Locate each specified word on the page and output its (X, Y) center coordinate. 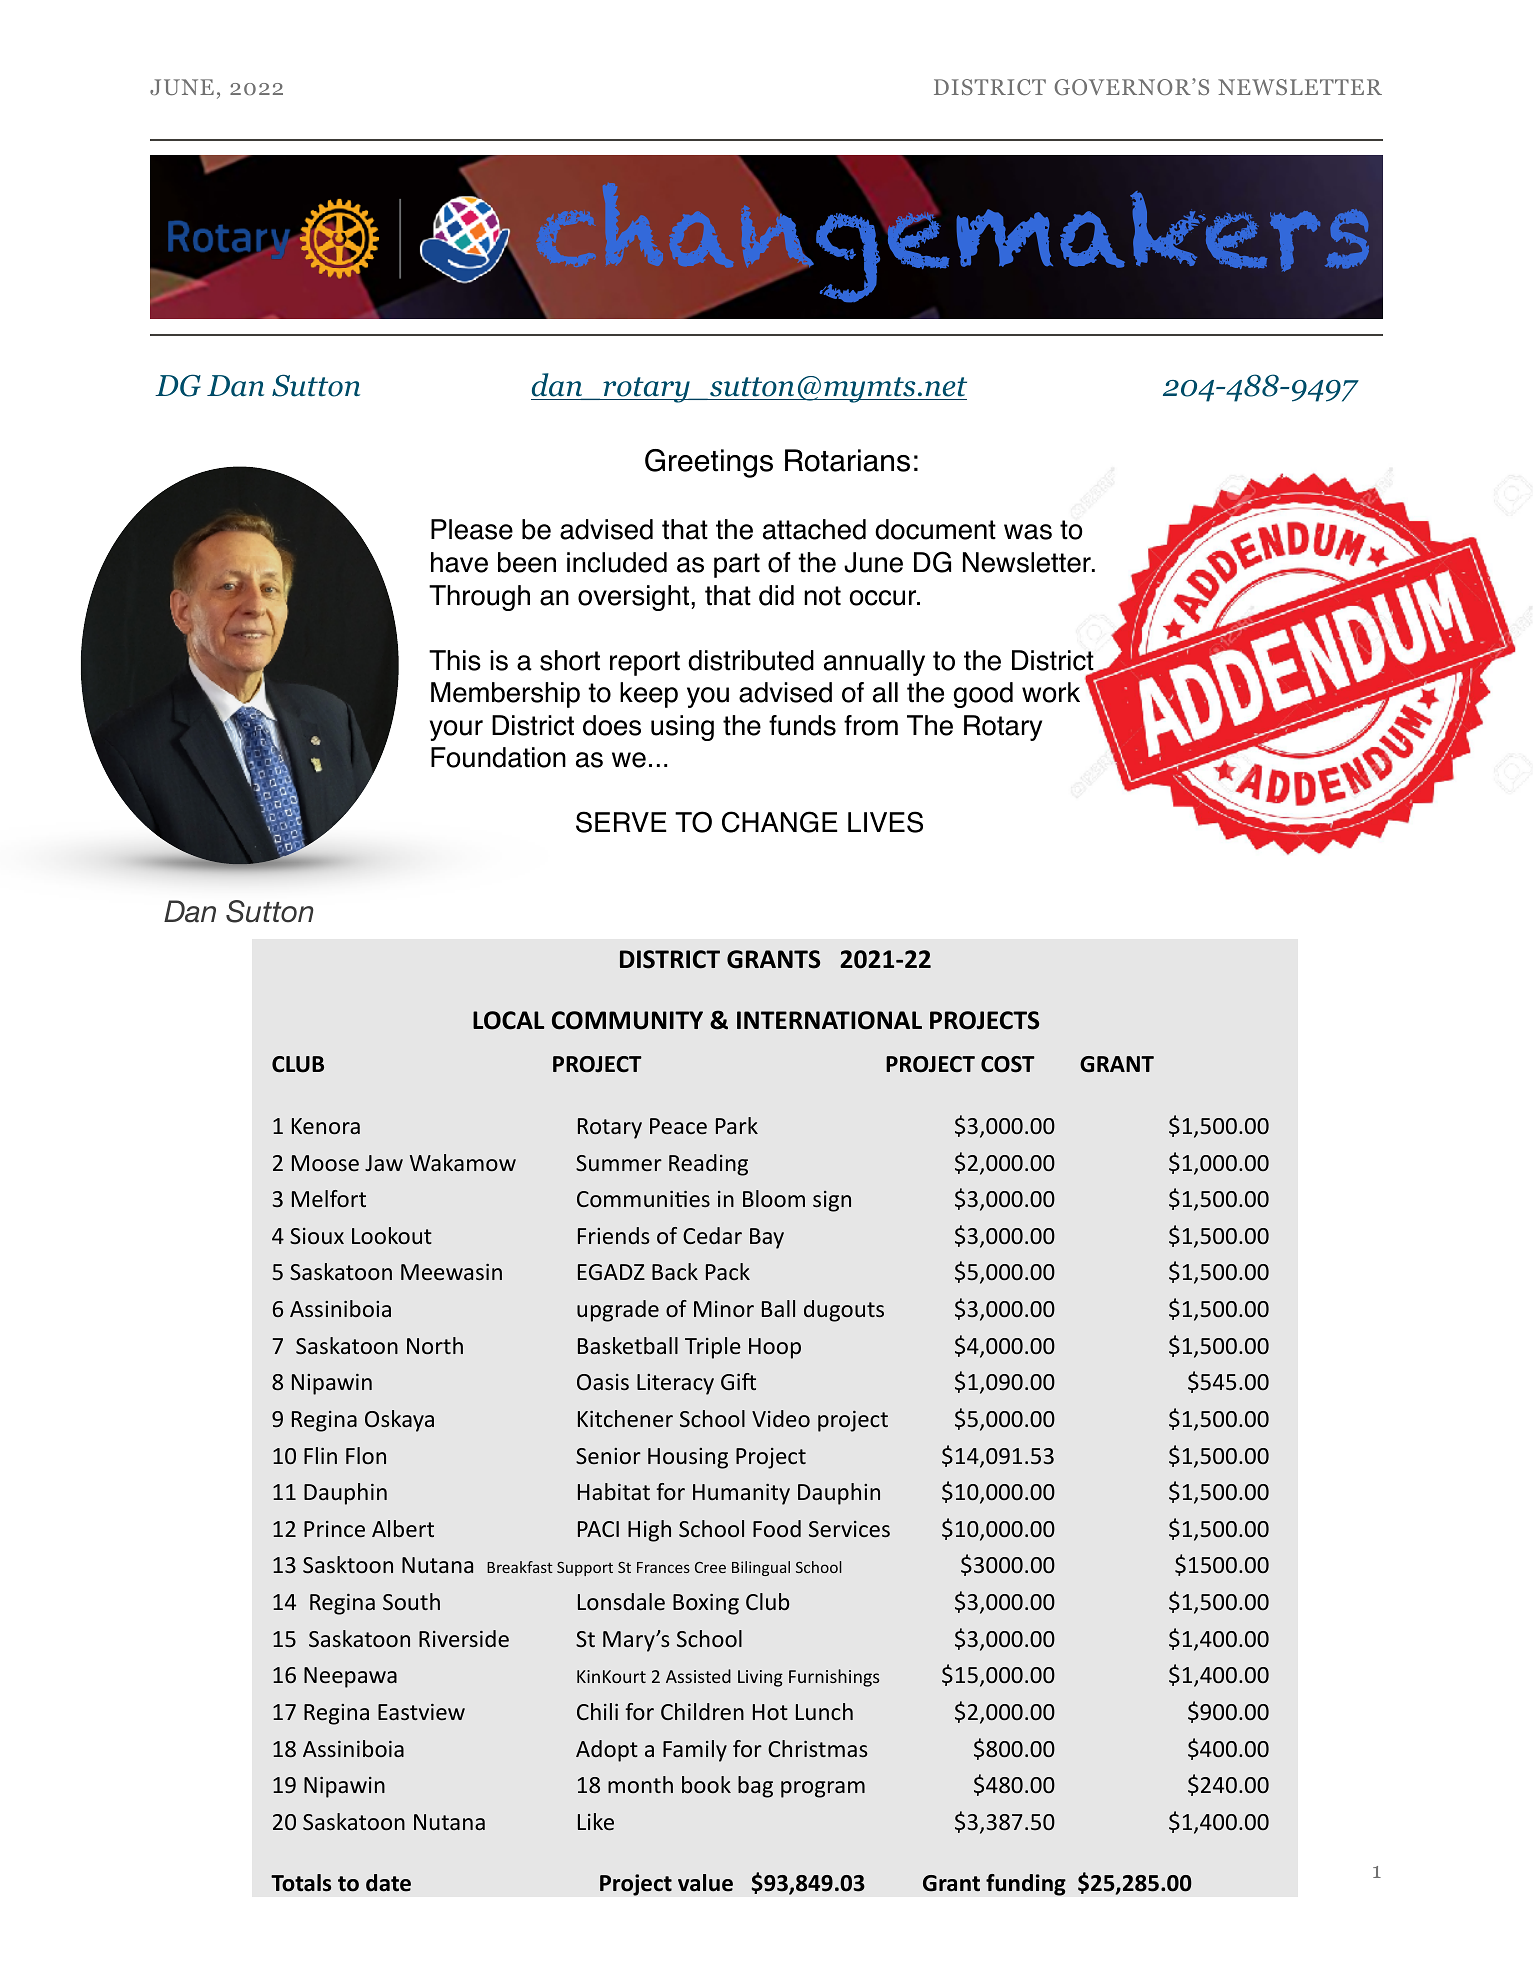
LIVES (885, 822)
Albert (403, 1528)
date (388, 1883)
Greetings (709, 463)
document (935, 529)
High (649, 1531)
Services (849, 1529)
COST (1008, 1064)
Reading (708, 1165)
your (456, 730)
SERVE (621, 822)
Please (472, 529)
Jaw (384, 1163)
